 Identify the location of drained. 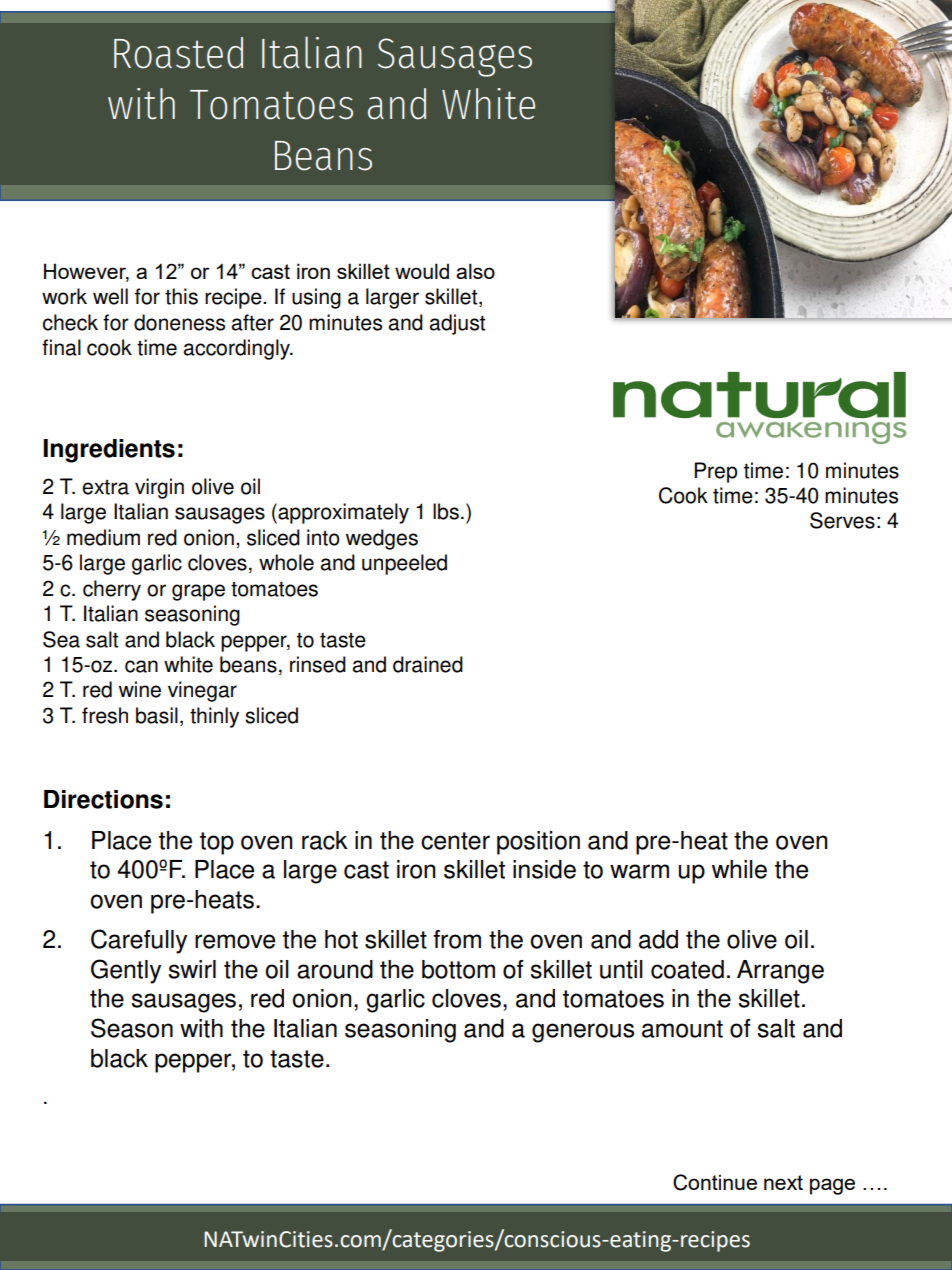
(428, 664).
